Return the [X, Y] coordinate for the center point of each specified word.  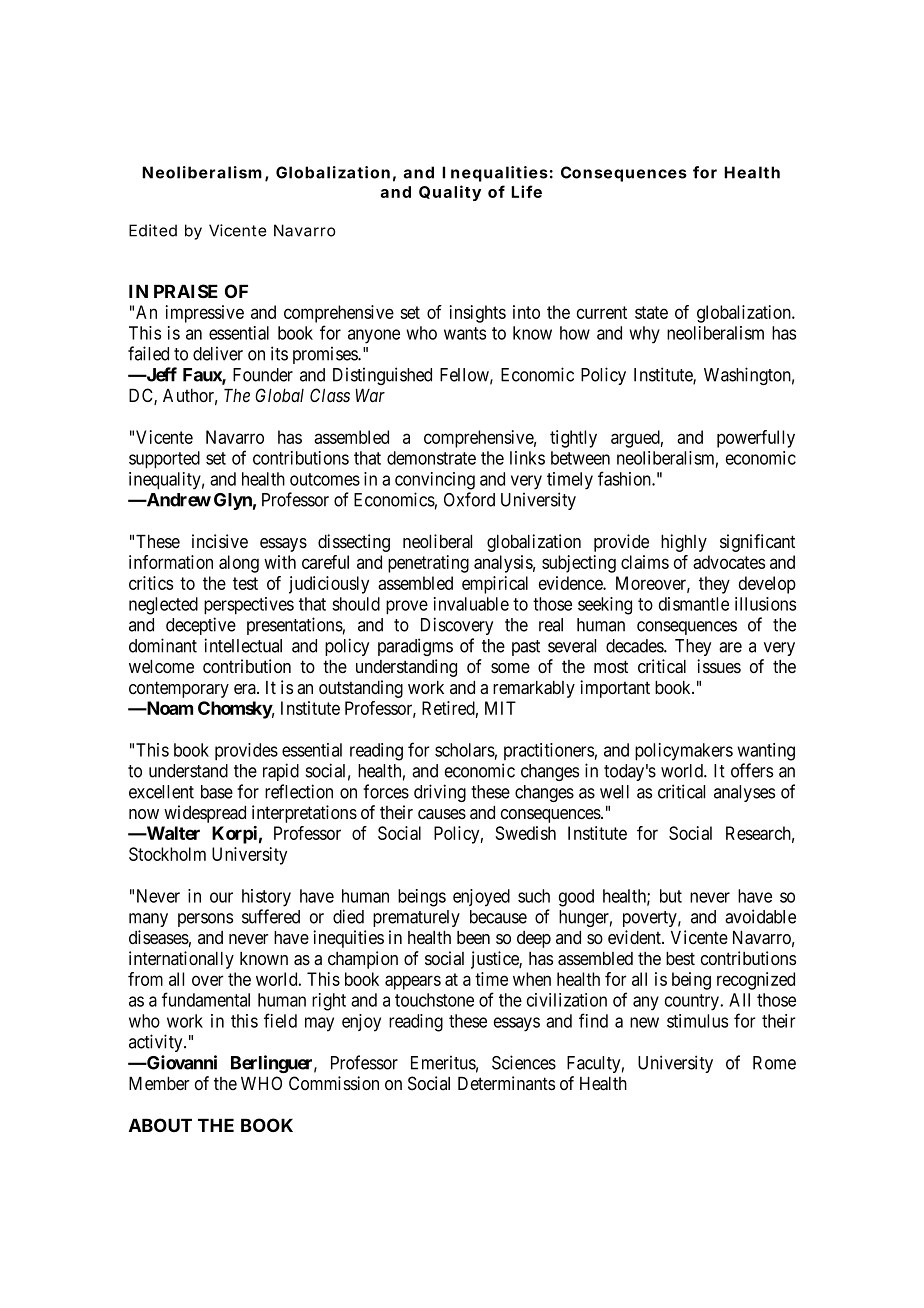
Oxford [469, 499]
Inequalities [495, 174]
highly [684, 543]
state [651, 312]
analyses [744, 793]
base [217, 792]
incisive [220, 541]
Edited [153, 230]
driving [440, 793]
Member [159, 1084]
